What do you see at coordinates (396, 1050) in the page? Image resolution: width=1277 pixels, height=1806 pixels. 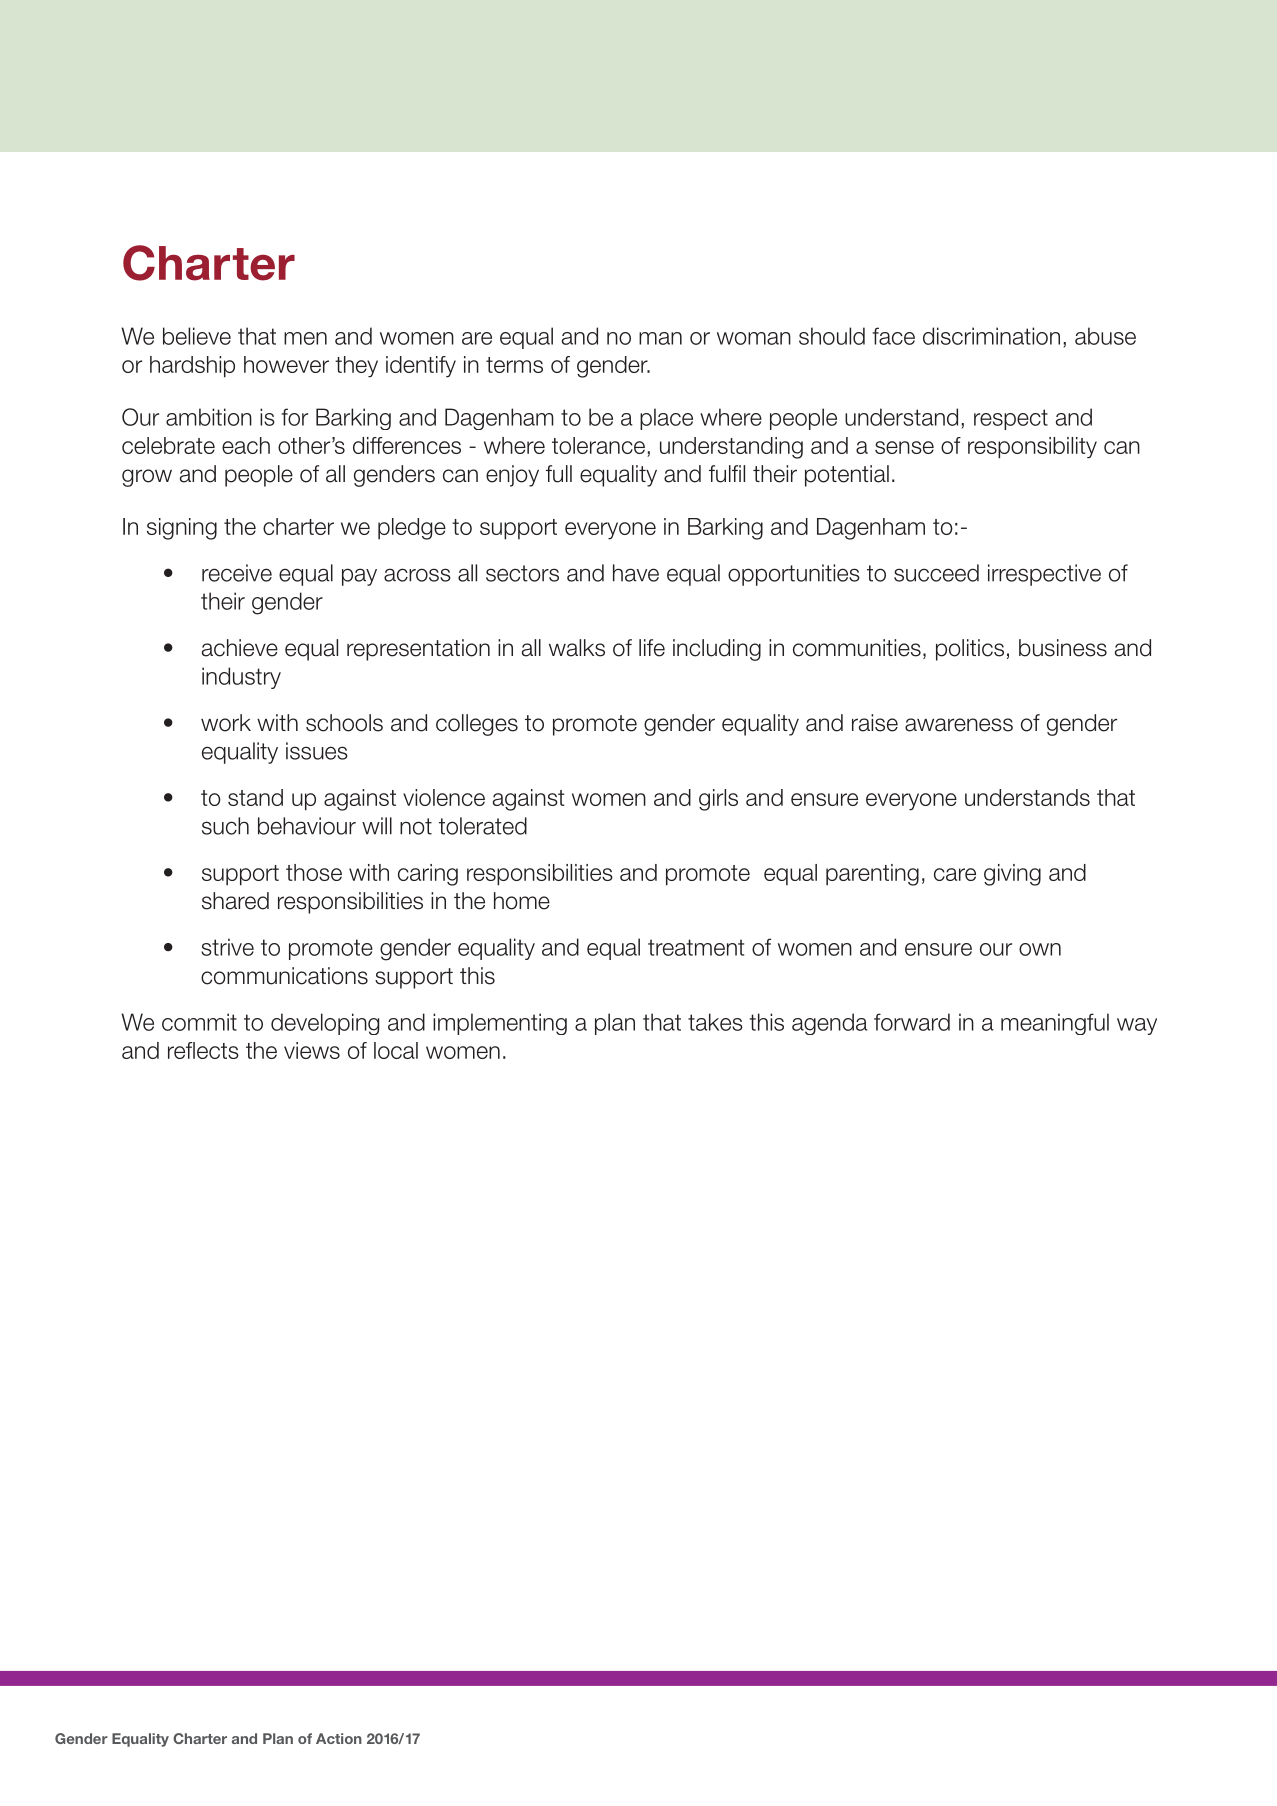 I see `local` at bounding box center [396, 1050].
